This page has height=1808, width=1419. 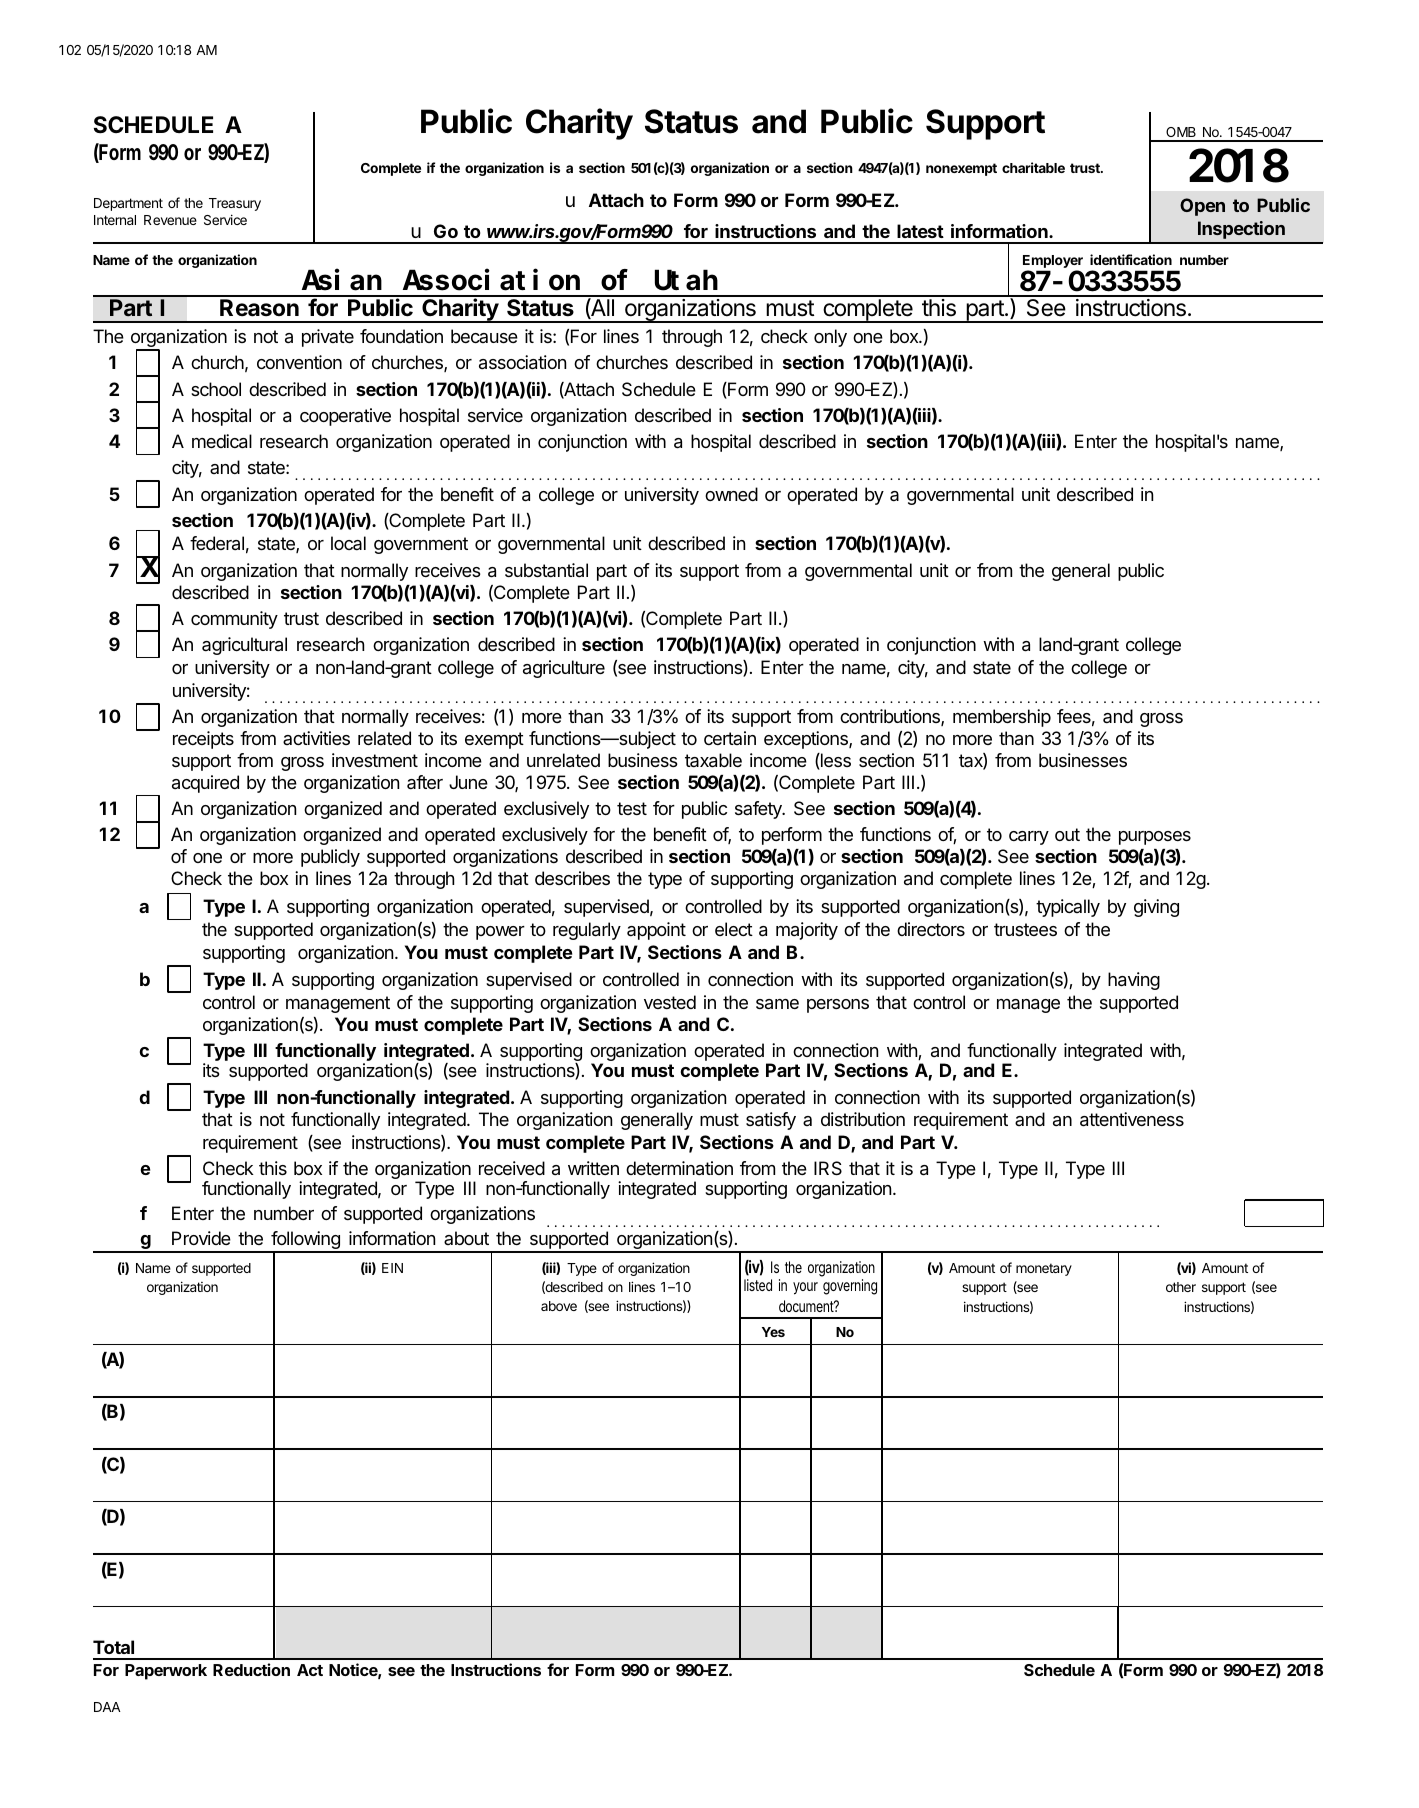 I want to click on appoint, so click(x=656, y=931).
